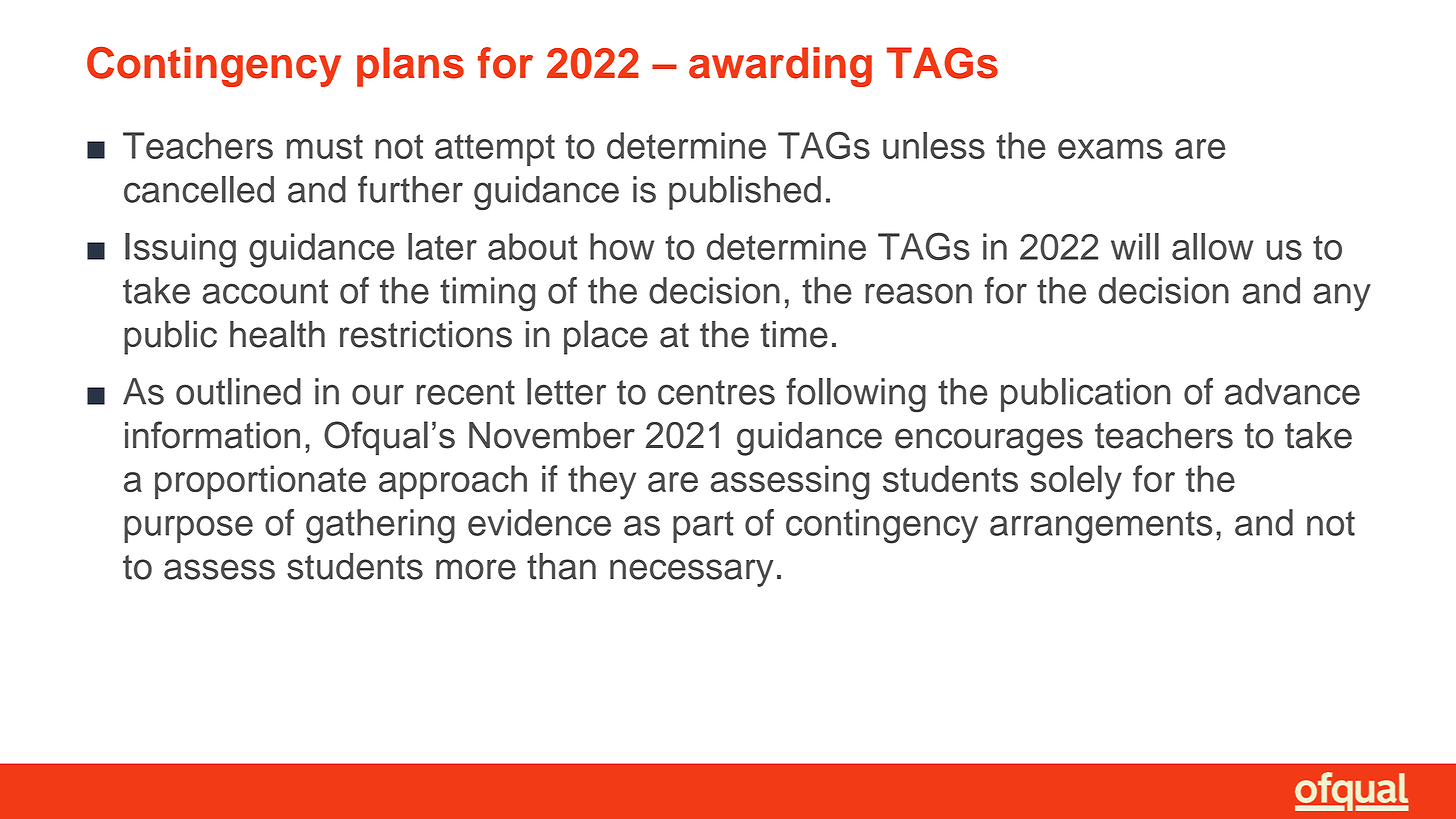 The height and width of the screenshot is (819, 1456). What do you see at coordinates (780, 67) in the screenshot?
I see `awarding` at bounding box center [780, 67].
